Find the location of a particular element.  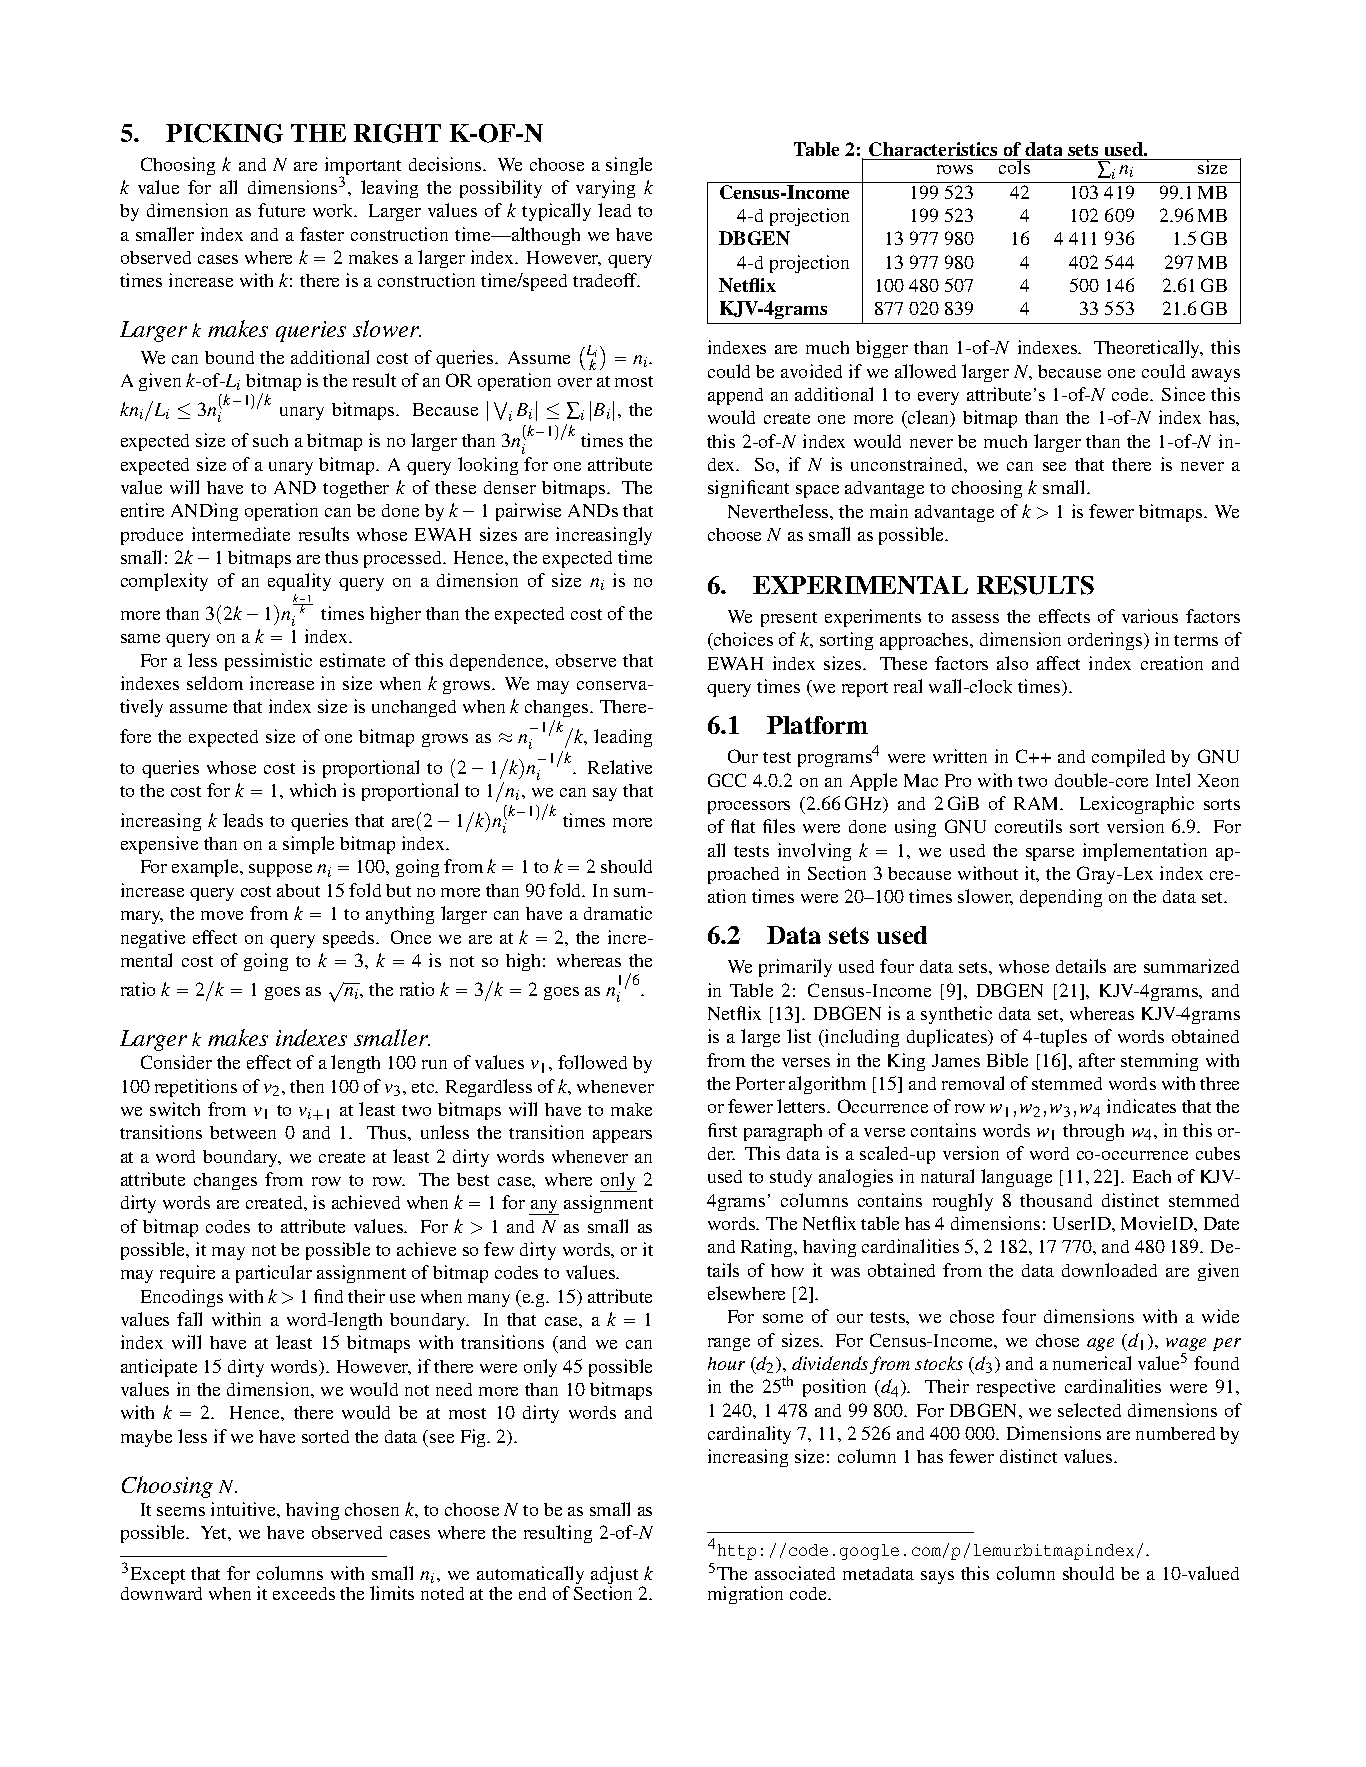

various is located at coordinates (1150, 616).
